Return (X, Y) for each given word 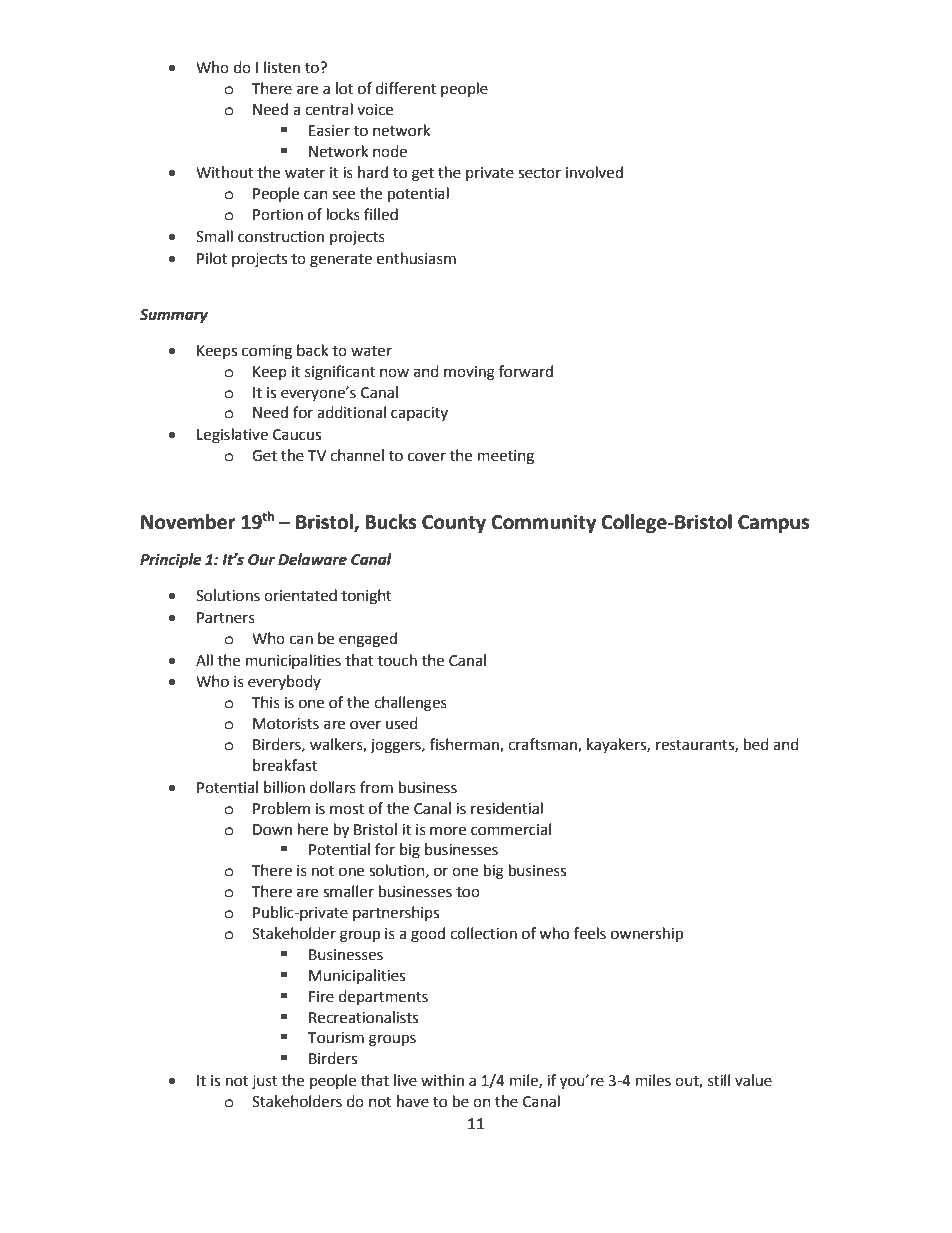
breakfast (285, 765)
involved (594, 172)
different (406, 88)
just (265, 1082)
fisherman (465, 745)
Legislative (232, 436)
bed (756, 744)
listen (282, 67)
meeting (506, 457)
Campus (773, 524)
